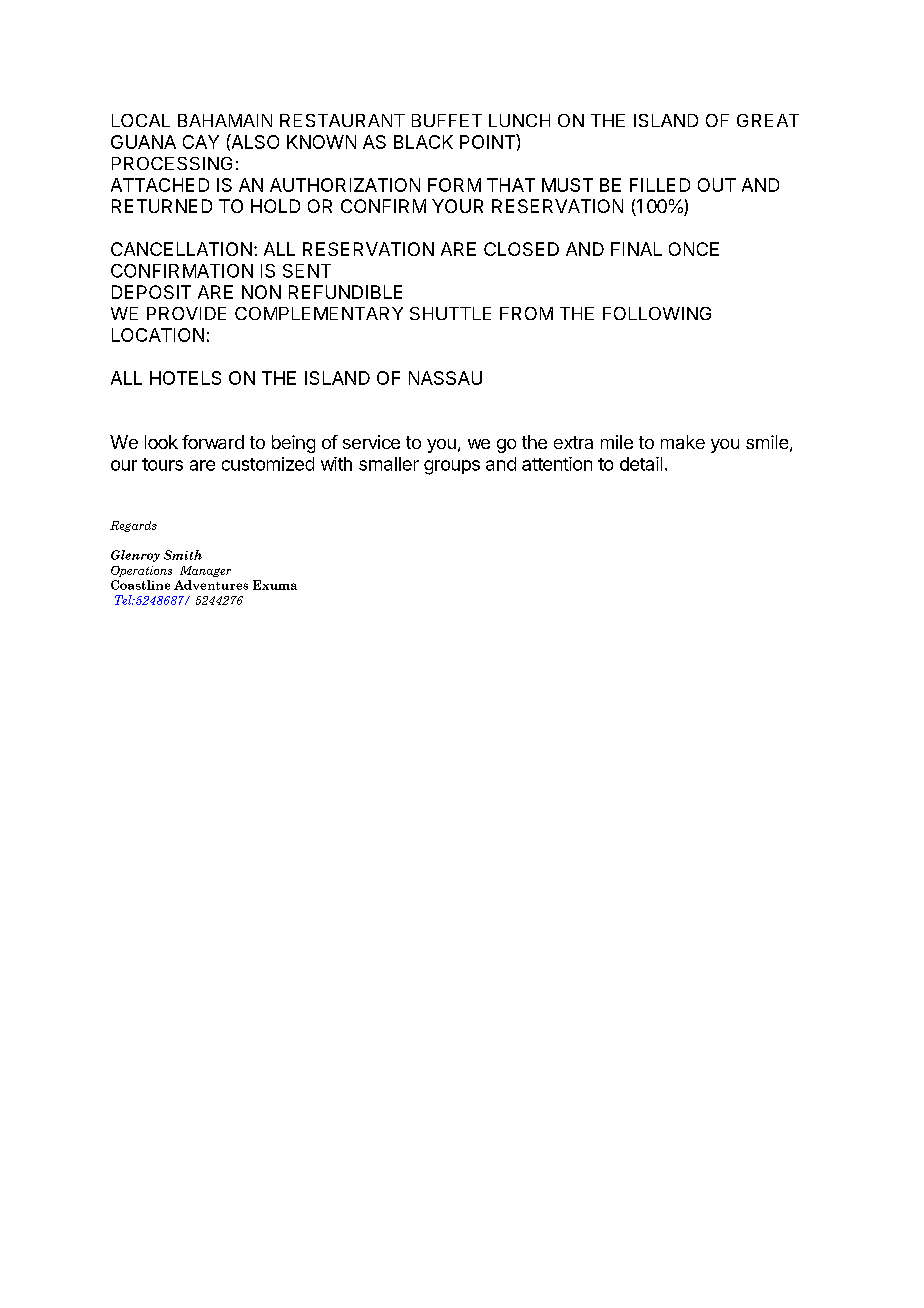 Image resolution: width=924 pixels, height=1308 pixels. What do you see at coordinates (683, 442) in the page?
I see `make` at bounding box center [683, 442].
